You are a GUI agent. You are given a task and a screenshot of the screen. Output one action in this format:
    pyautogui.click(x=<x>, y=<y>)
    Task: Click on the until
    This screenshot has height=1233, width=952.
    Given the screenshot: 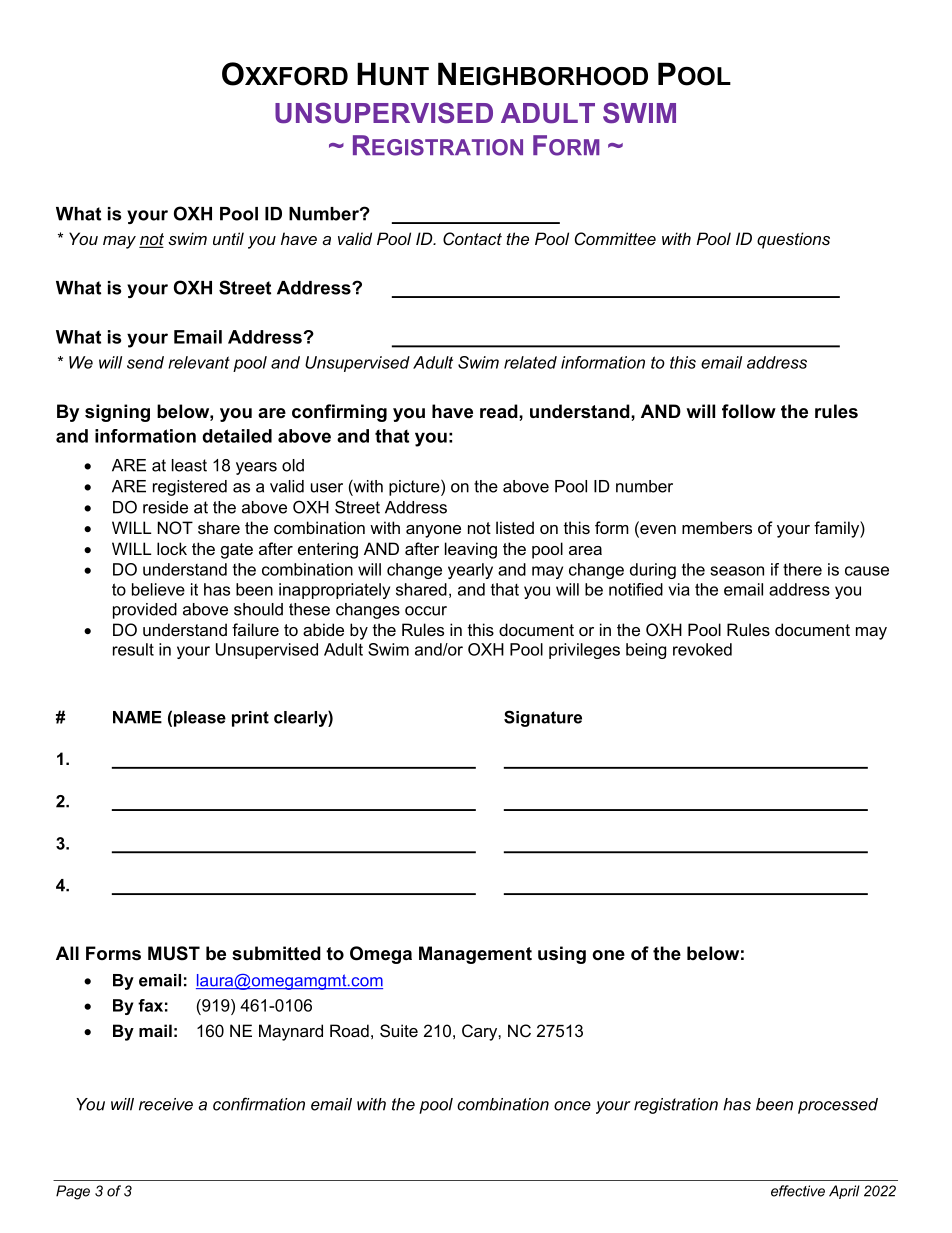 What is the action you would take?
    pyautogui.click(x=228, y=238)
